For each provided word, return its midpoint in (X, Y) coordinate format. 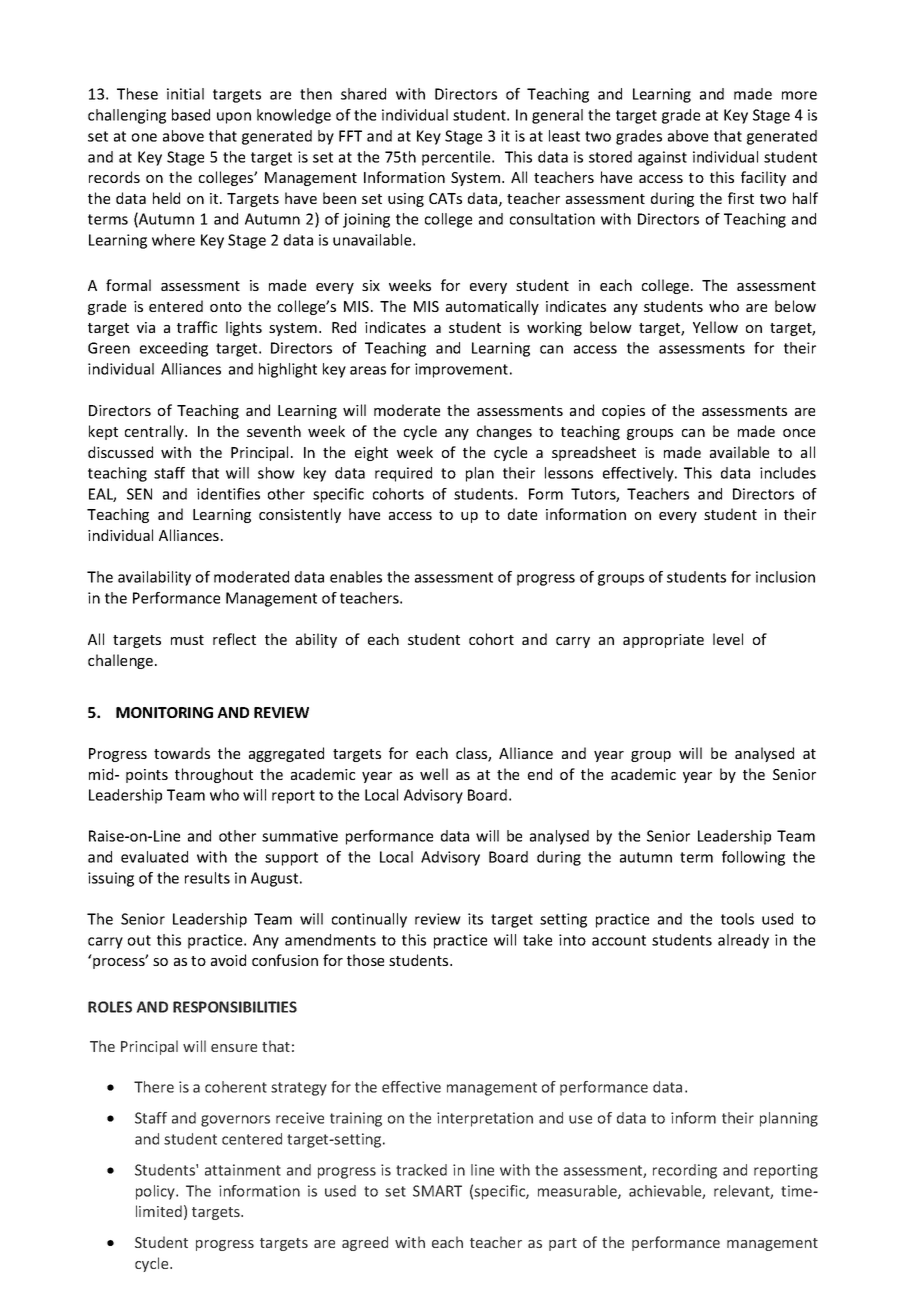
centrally (155, 432)
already (743, 941)
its (475, 919)
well (434, 774)
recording (685, 1171)
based (191, 115)
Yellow (715, 327)
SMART (437, 1191)
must (187, 640)
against (662, 158)
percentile (457, 158)
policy (156, 1192)
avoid (228, 960)
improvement (461, 370)
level (728, 639)
